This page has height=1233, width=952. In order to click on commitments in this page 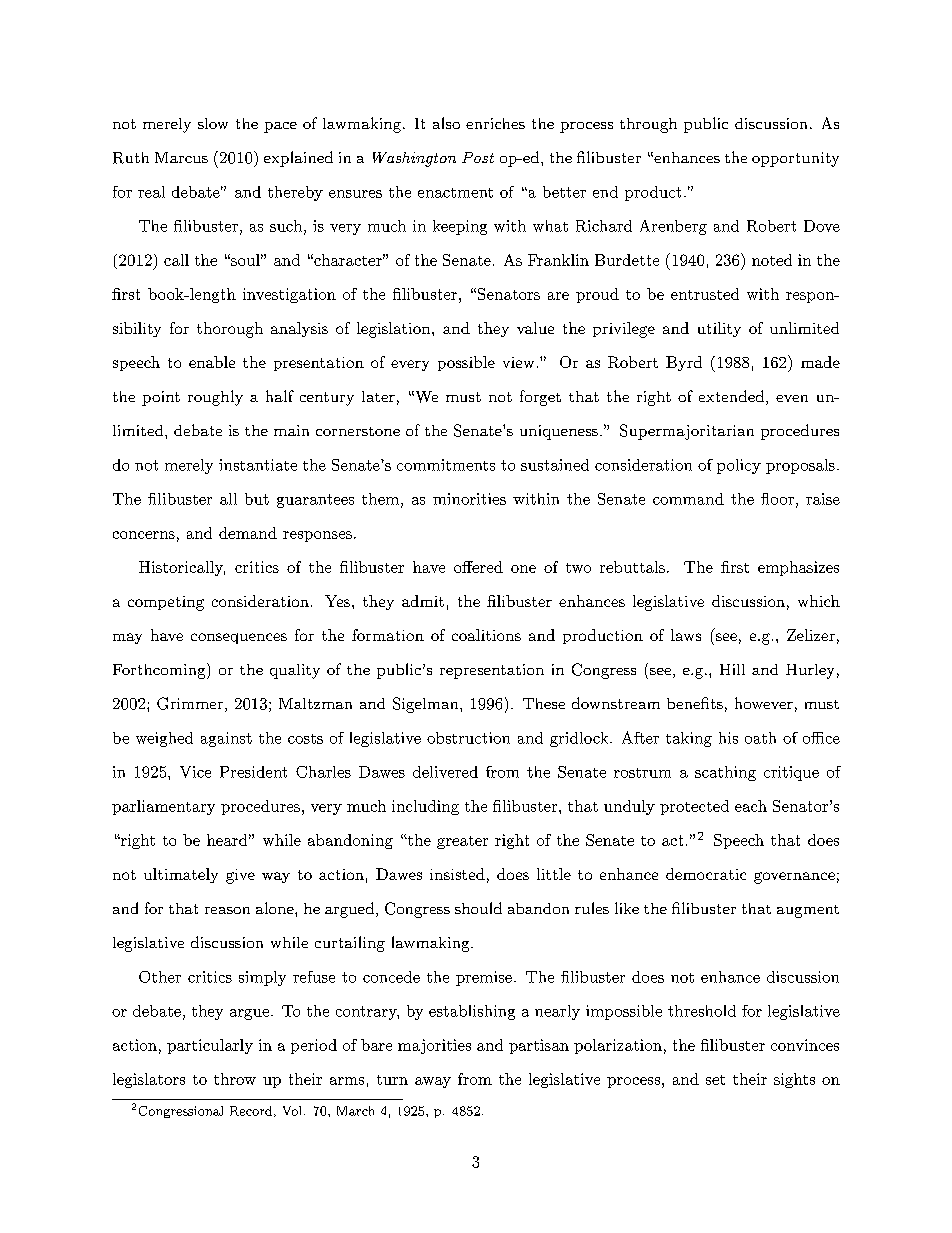, I will do `click(446, 465)`.
